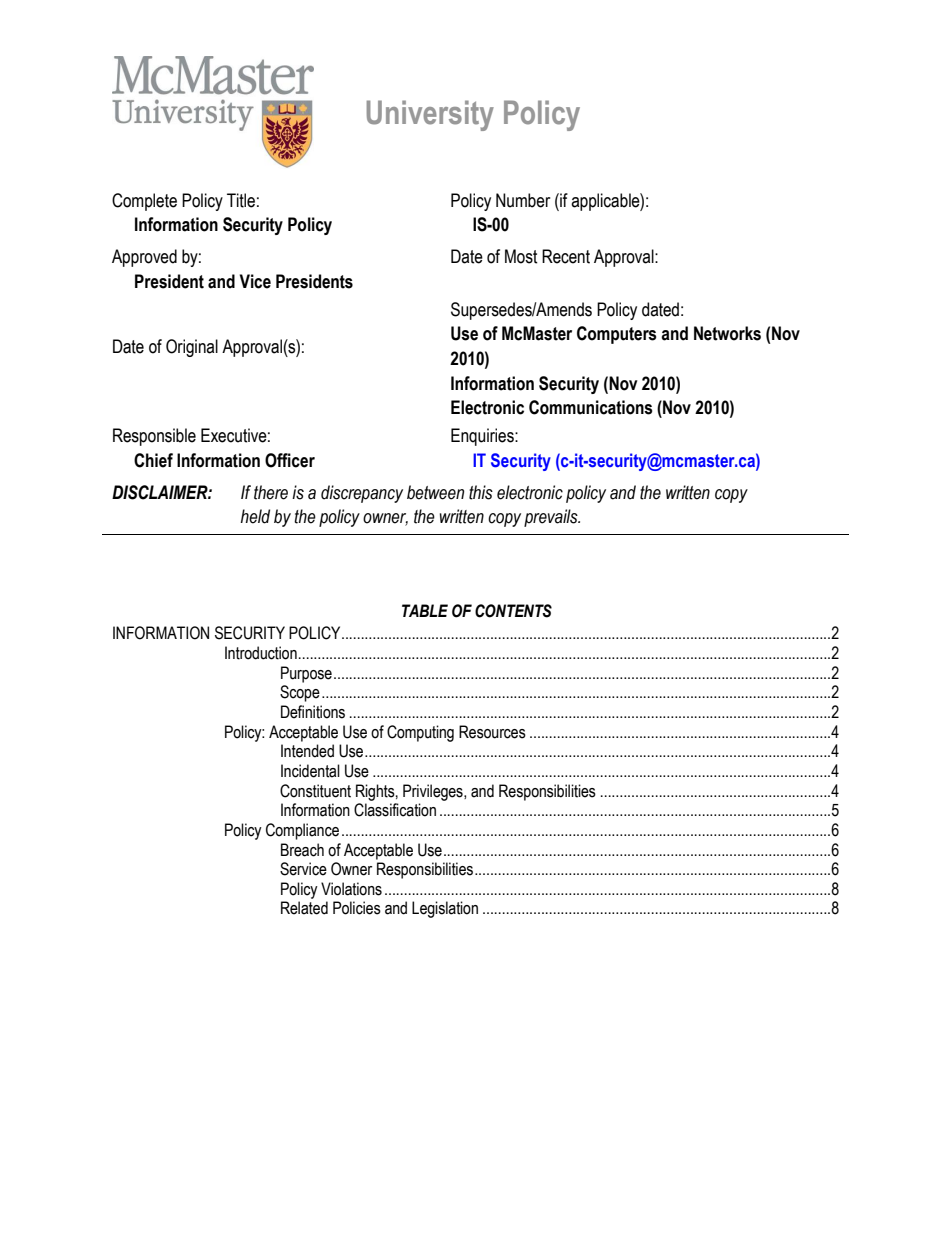 The image size is (952, 1233). What do you see at coordinates (144, 202) in the document?
I see `Complete` at bounding box center [144, 202].
